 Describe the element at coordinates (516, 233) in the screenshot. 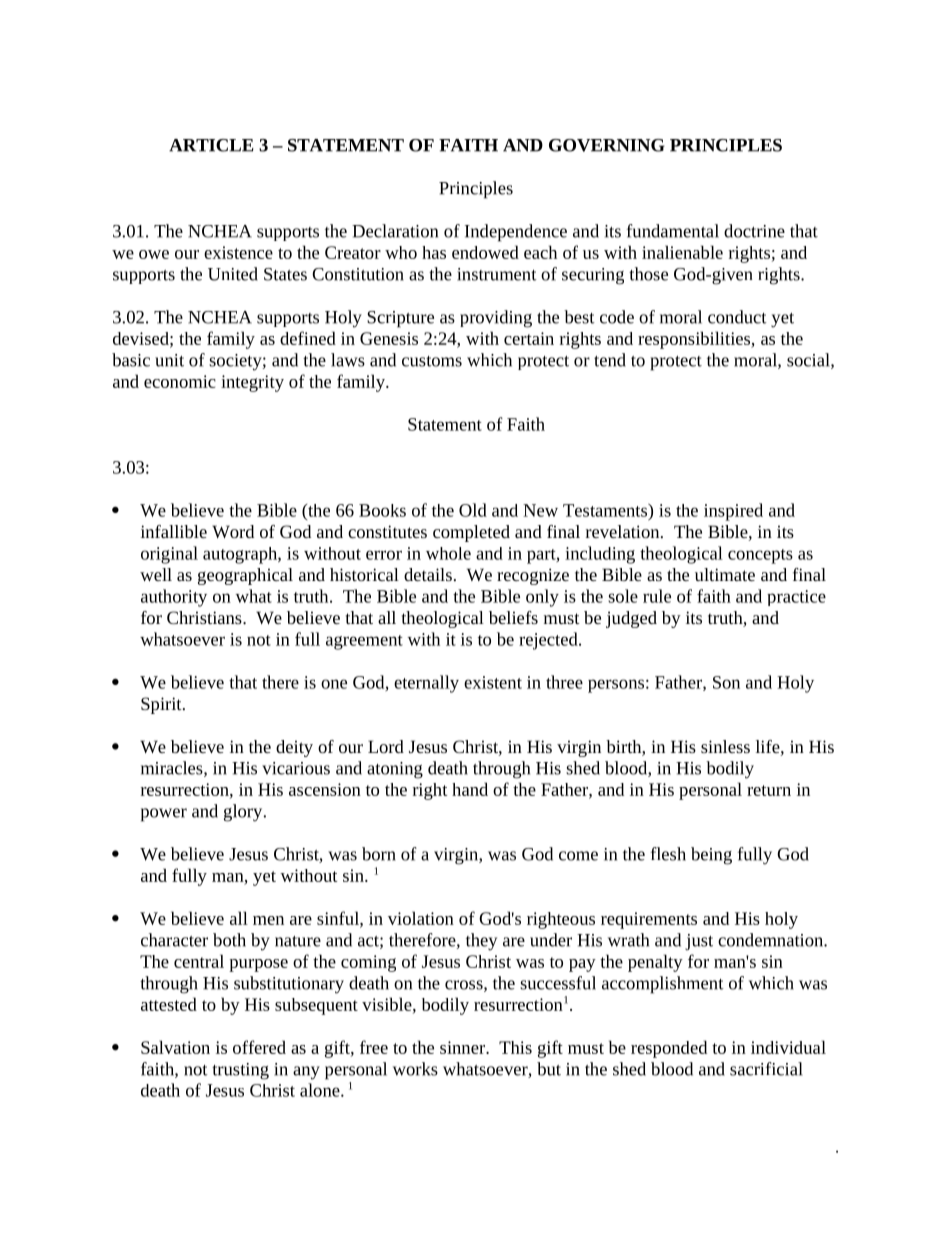

I see `Independence` at that location.
